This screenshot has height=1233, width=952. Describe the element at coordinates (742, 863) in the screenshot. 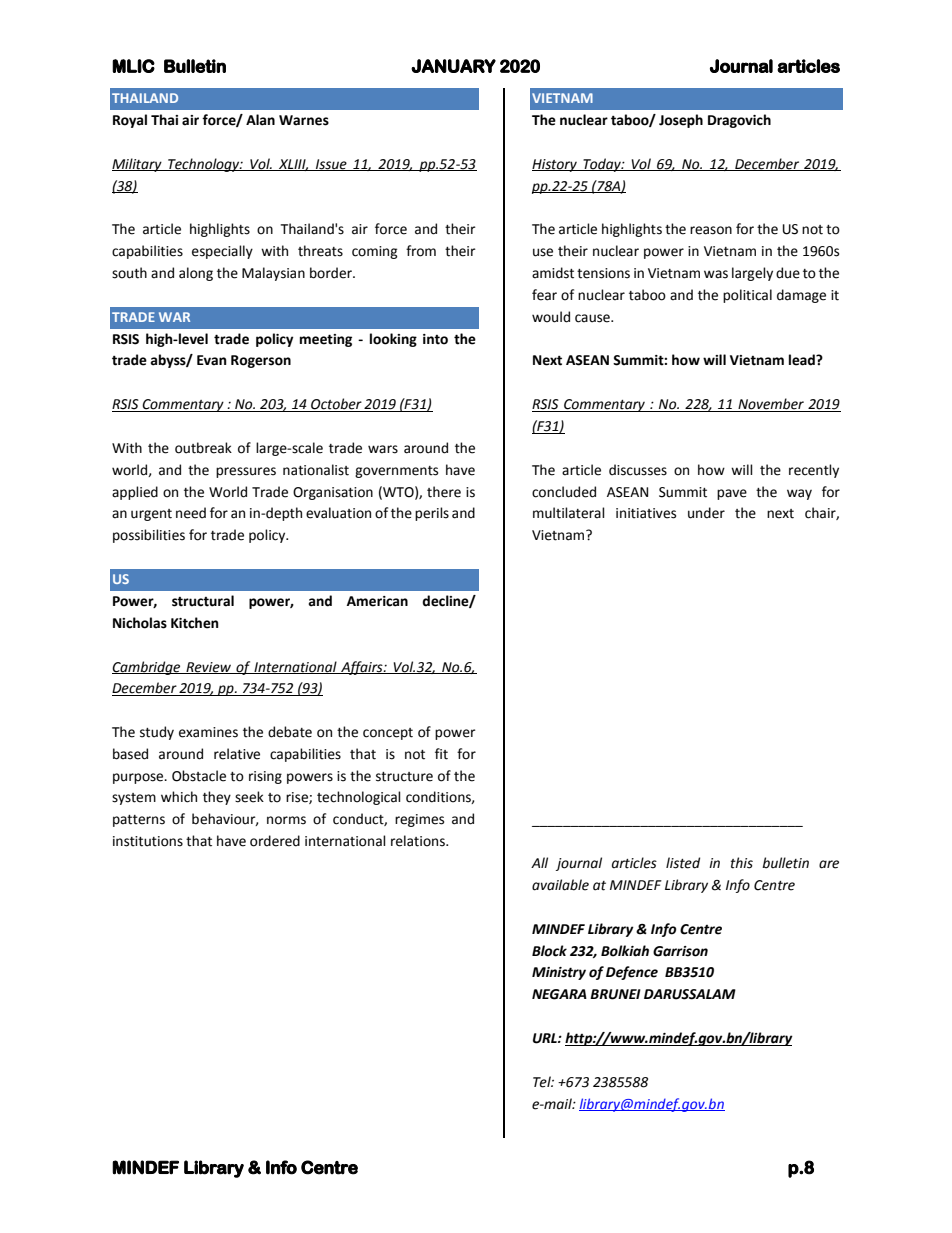

I see `this` at that location.
